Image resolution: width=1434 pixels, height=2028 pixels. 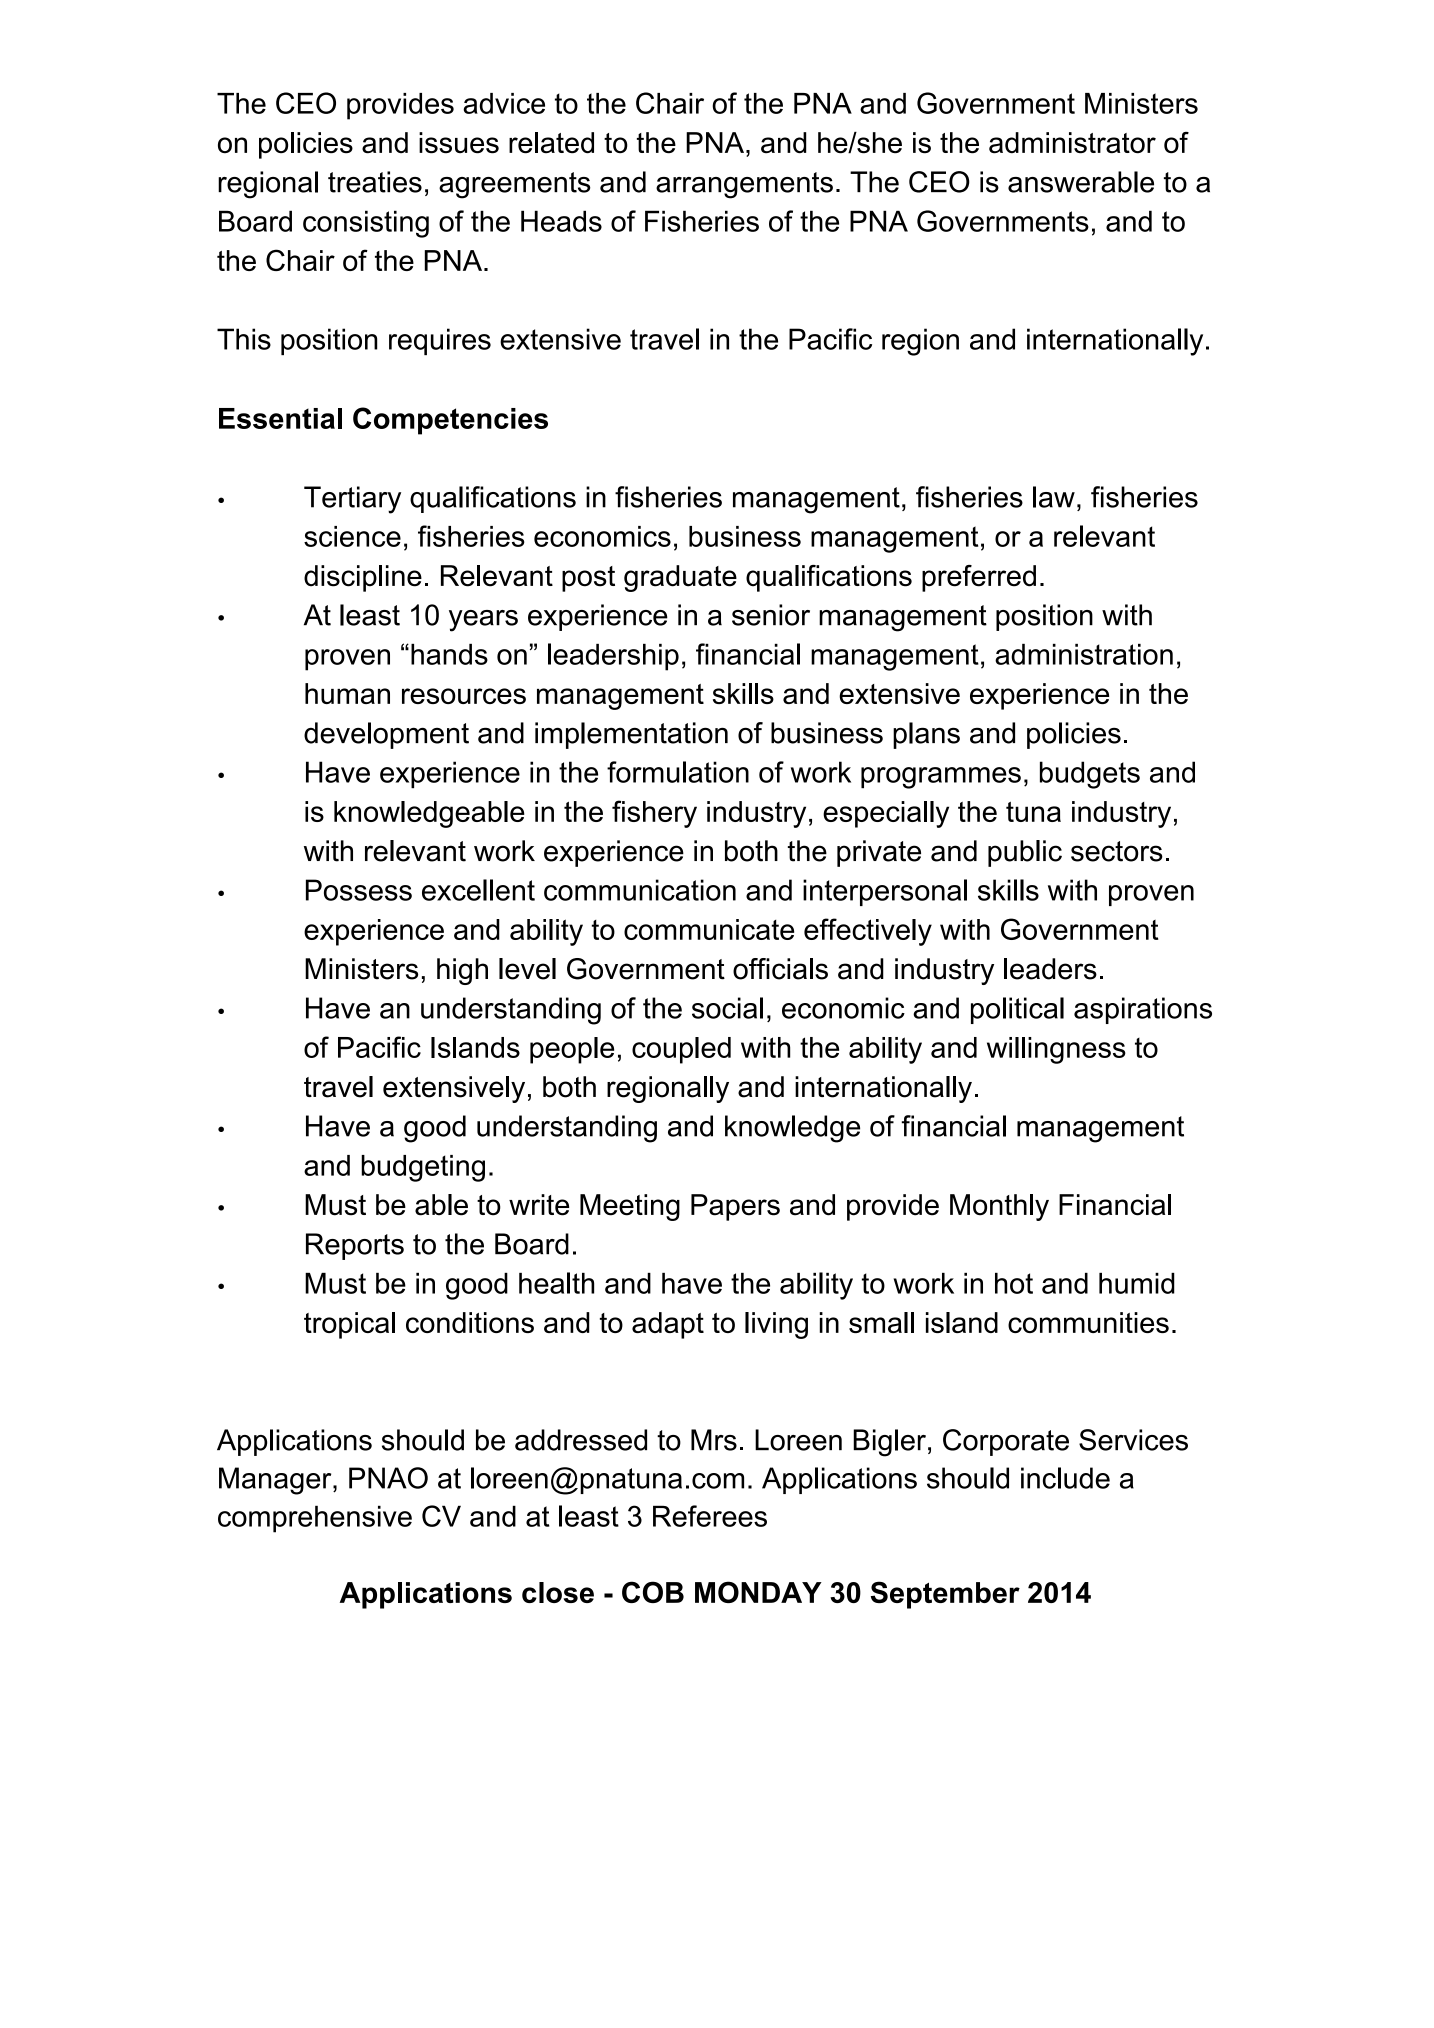 I want to click on graduate, so click(x=680, y=578).
